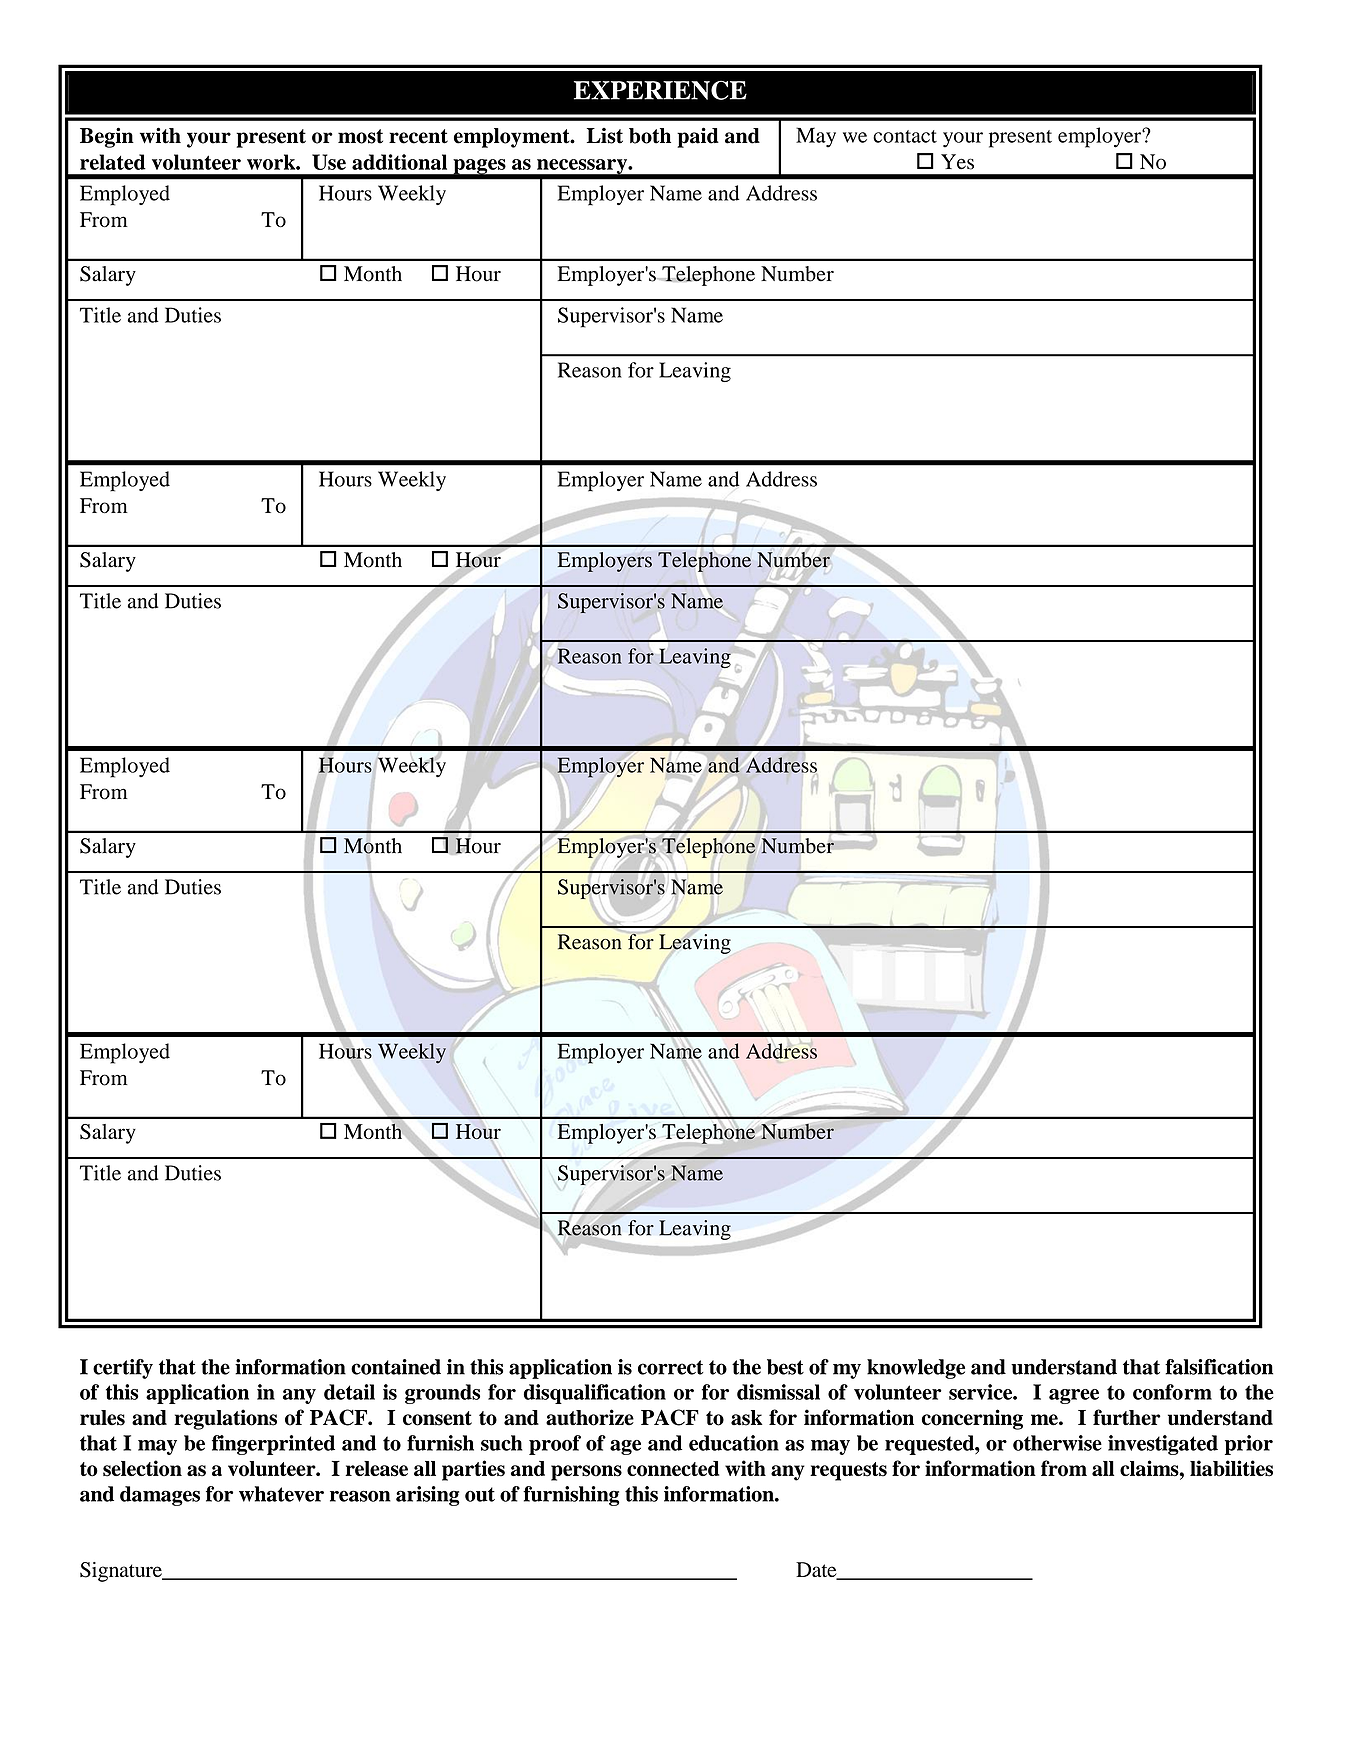 The width and height of the screenshot is (1353, 1751). What do you see at coordinates (650, 136) in the screenshot?
I see `both` at bounding box center [650, 136].
